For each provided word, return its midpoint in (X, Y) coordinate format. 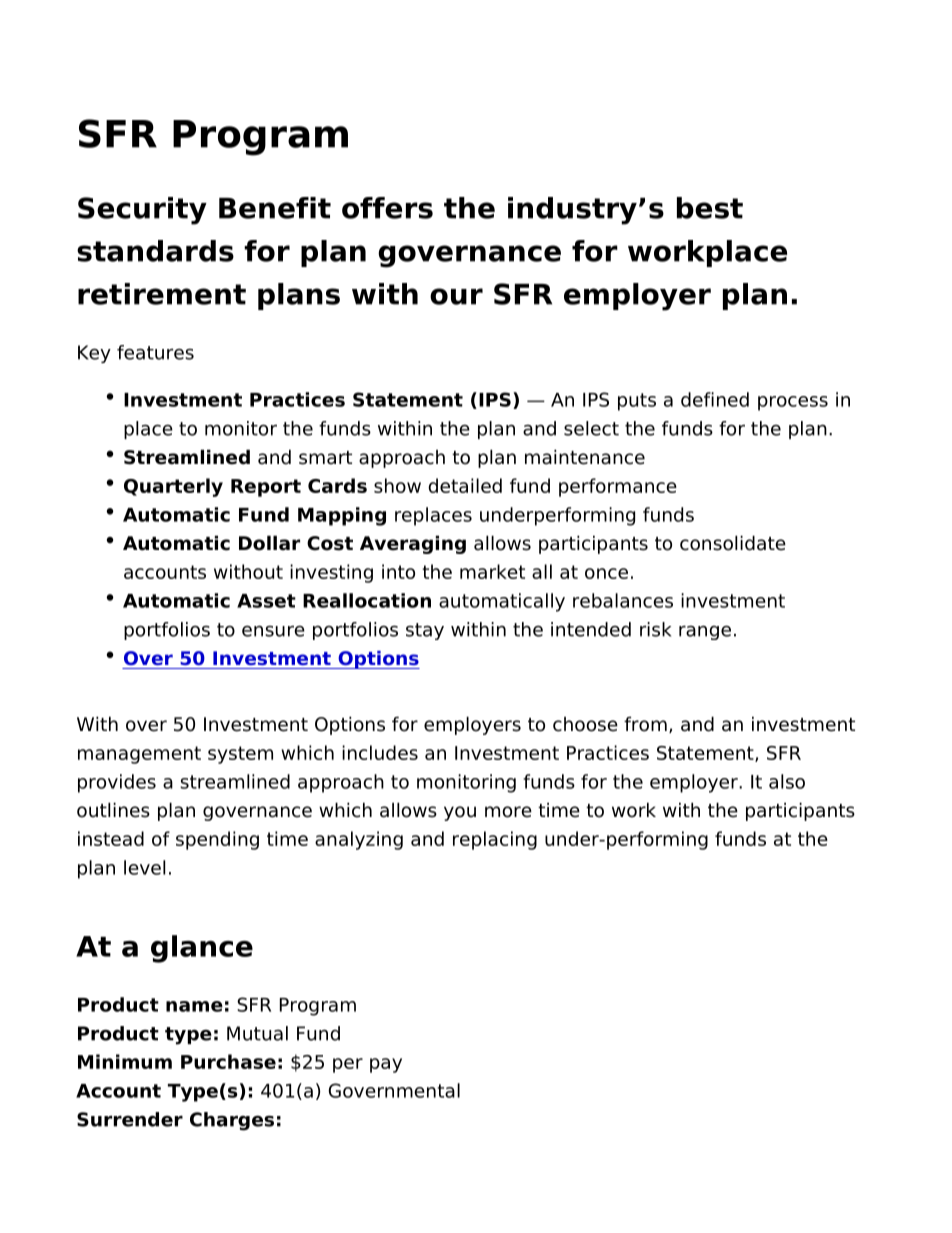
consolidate (733, 543)
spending (217, 840)
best (710, 208)
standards (155, 251)
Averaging (413, 544)
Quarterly (173, 487)
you (460, 813)
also (787, 781)
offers (387, 208)
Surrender (130, 1119)
